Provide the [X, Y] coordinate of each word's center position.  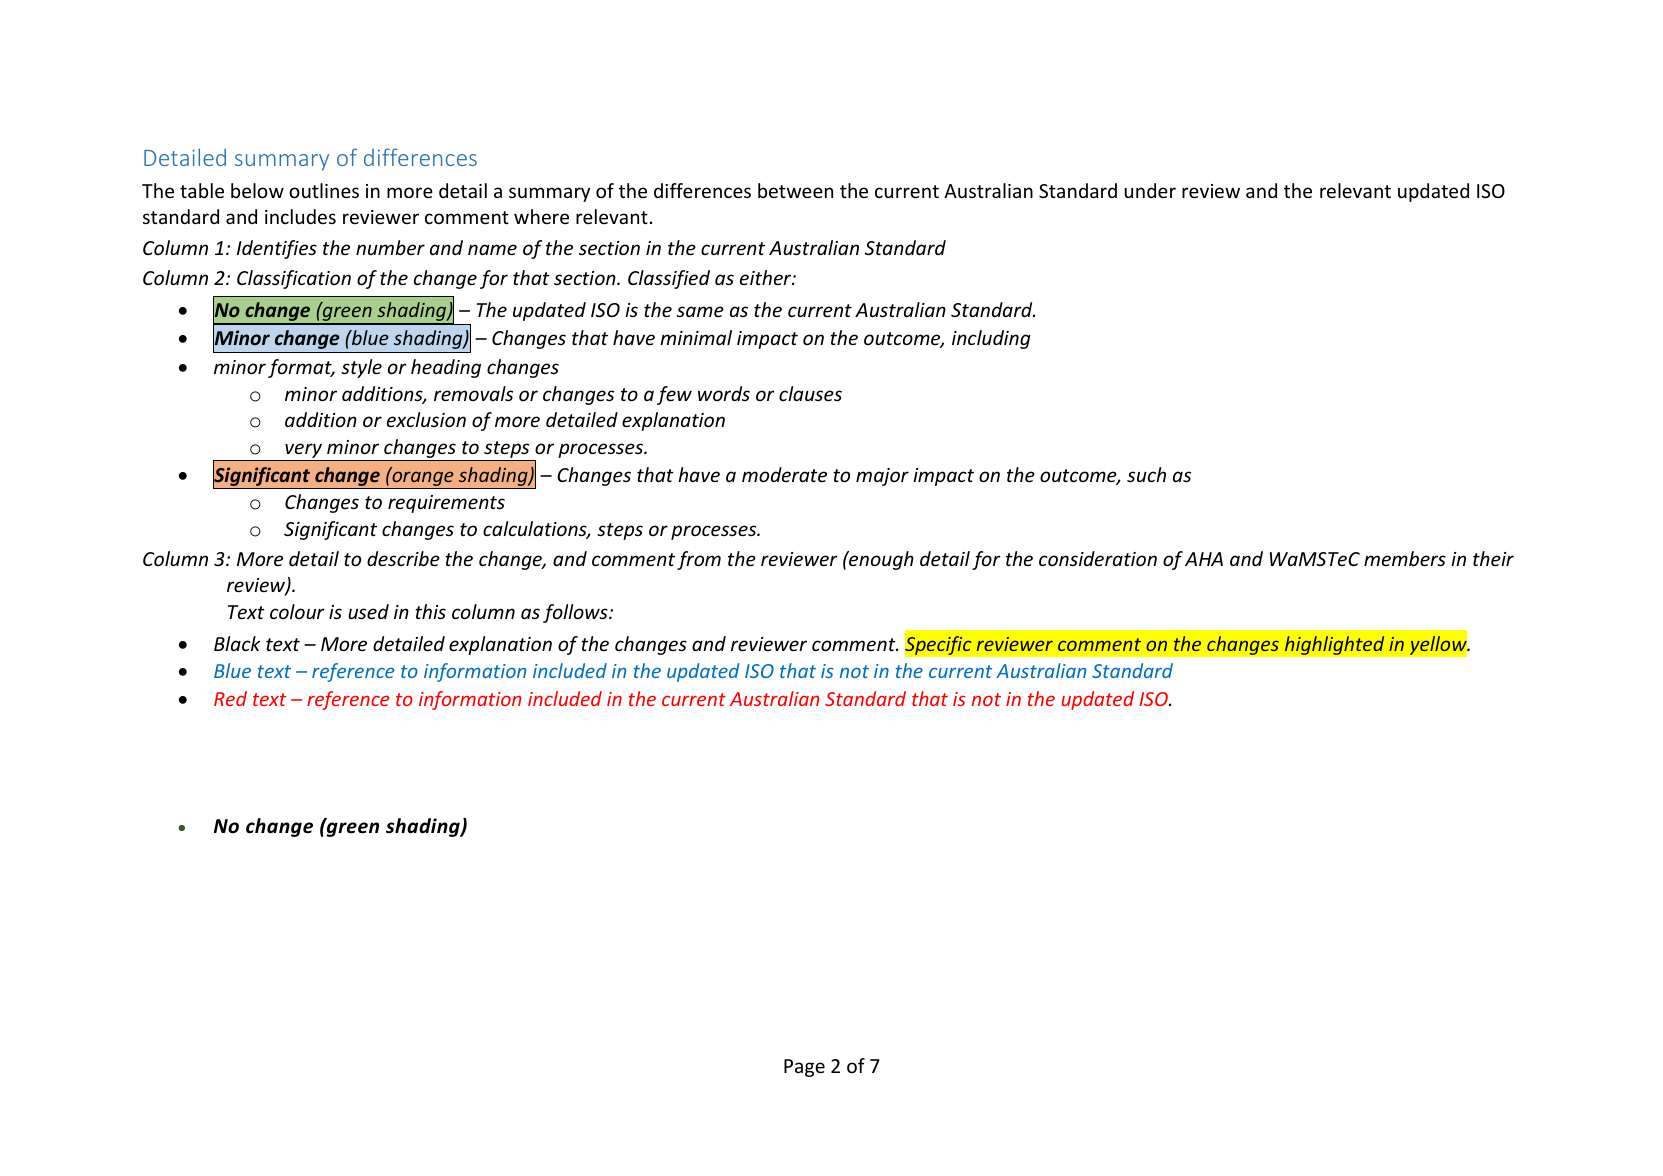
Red [230, 698]
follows [576, 613]
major [882, 477]
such [1146, 474]
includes [300, 216]
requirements [446, 504]
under [1150, 190]
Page [804, 1068]
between [795, 190]
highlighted [1335, 645]
